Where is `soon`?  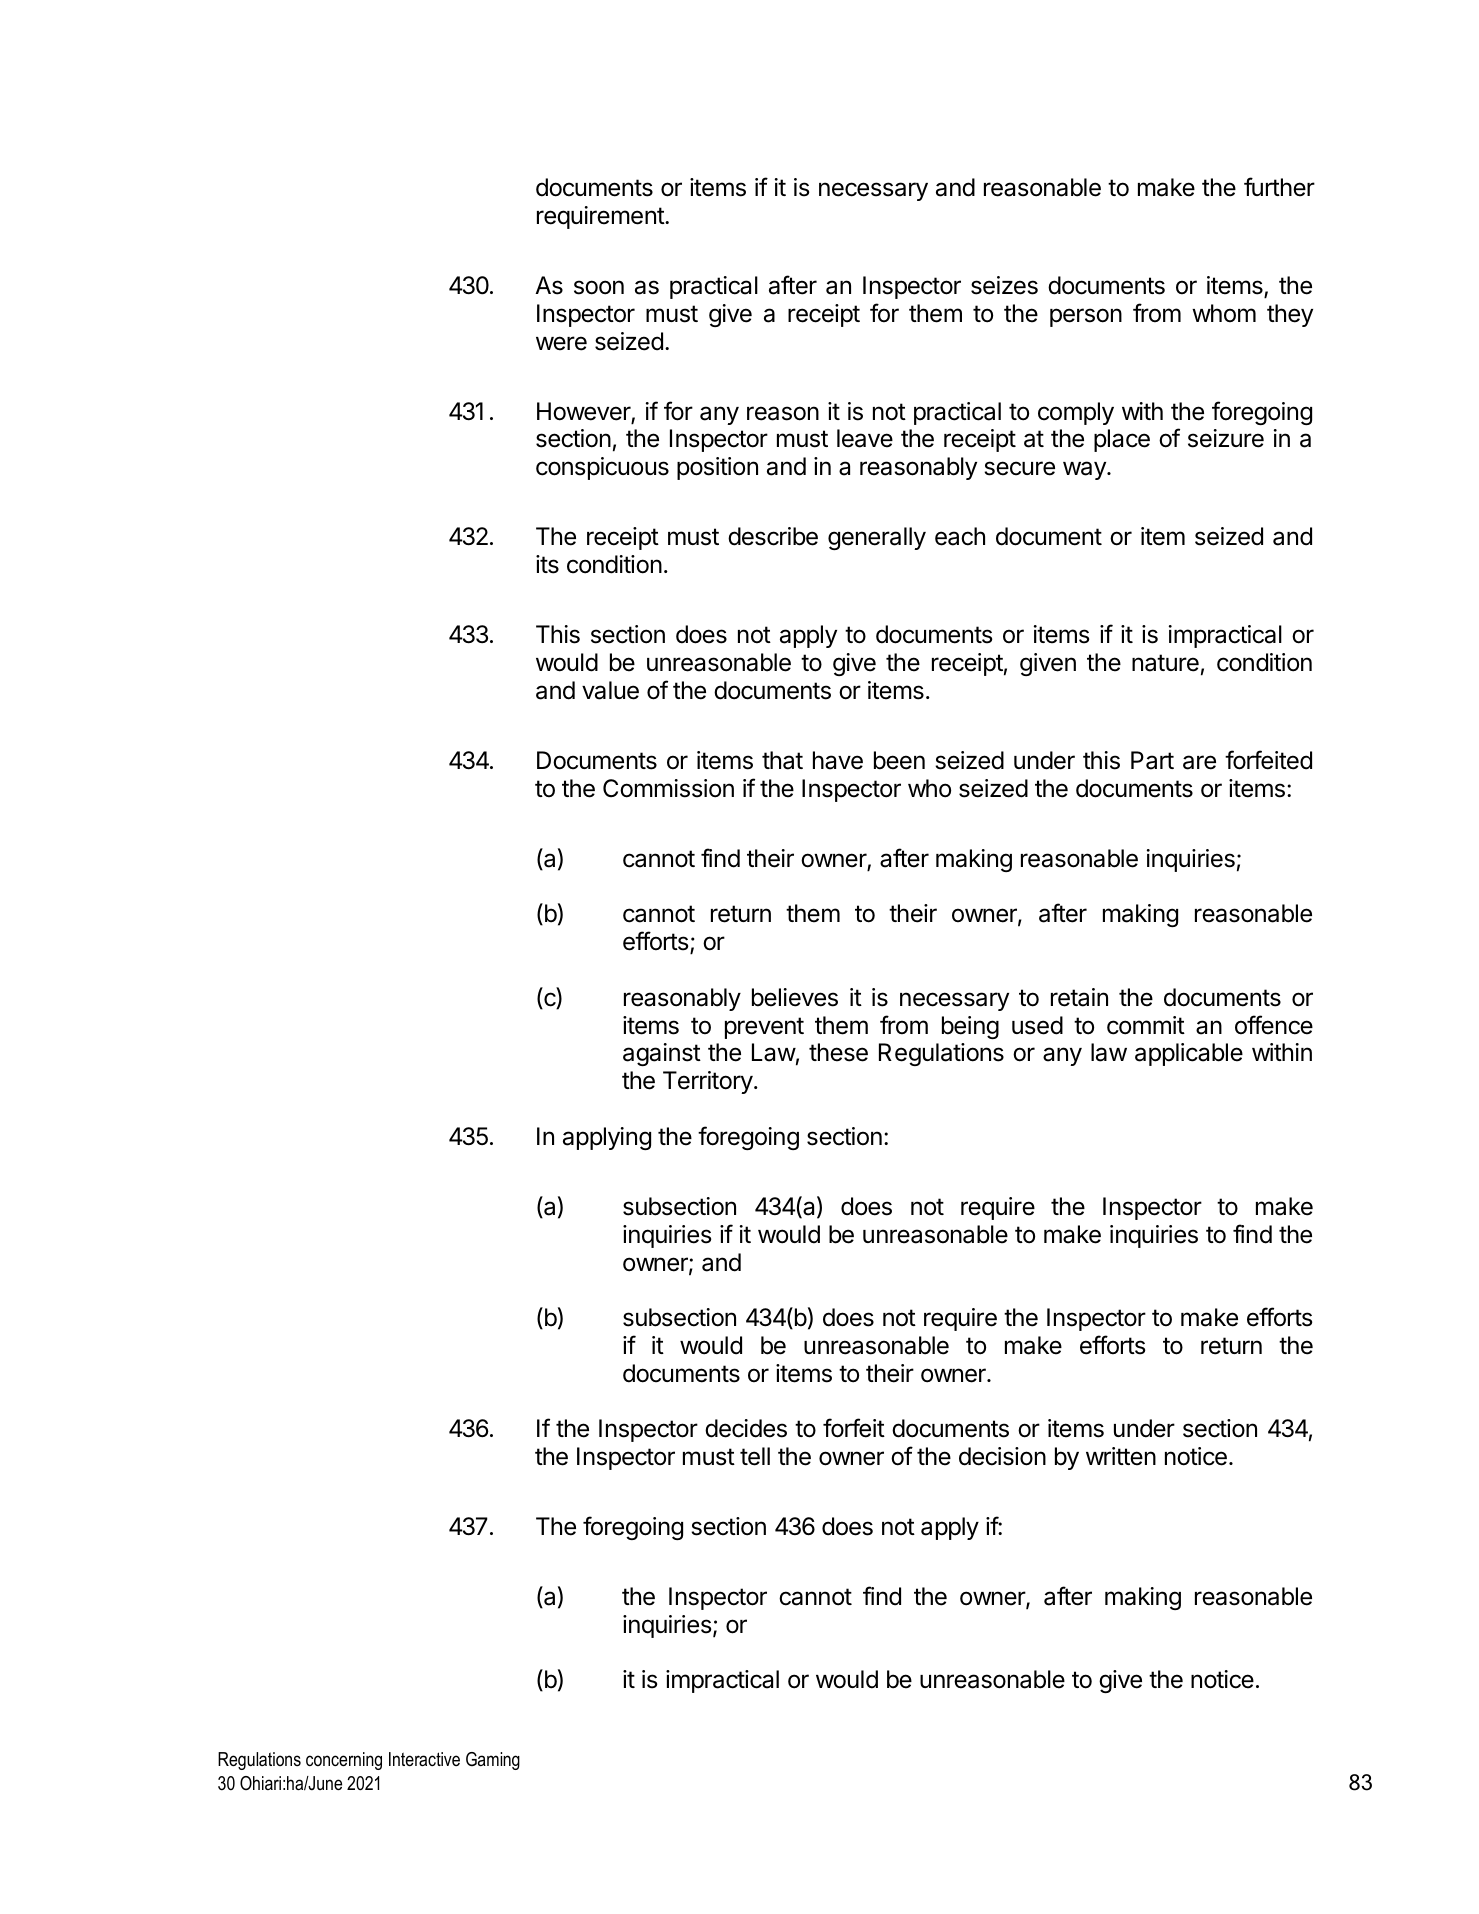 soon is located at coordinates (599, 287).
